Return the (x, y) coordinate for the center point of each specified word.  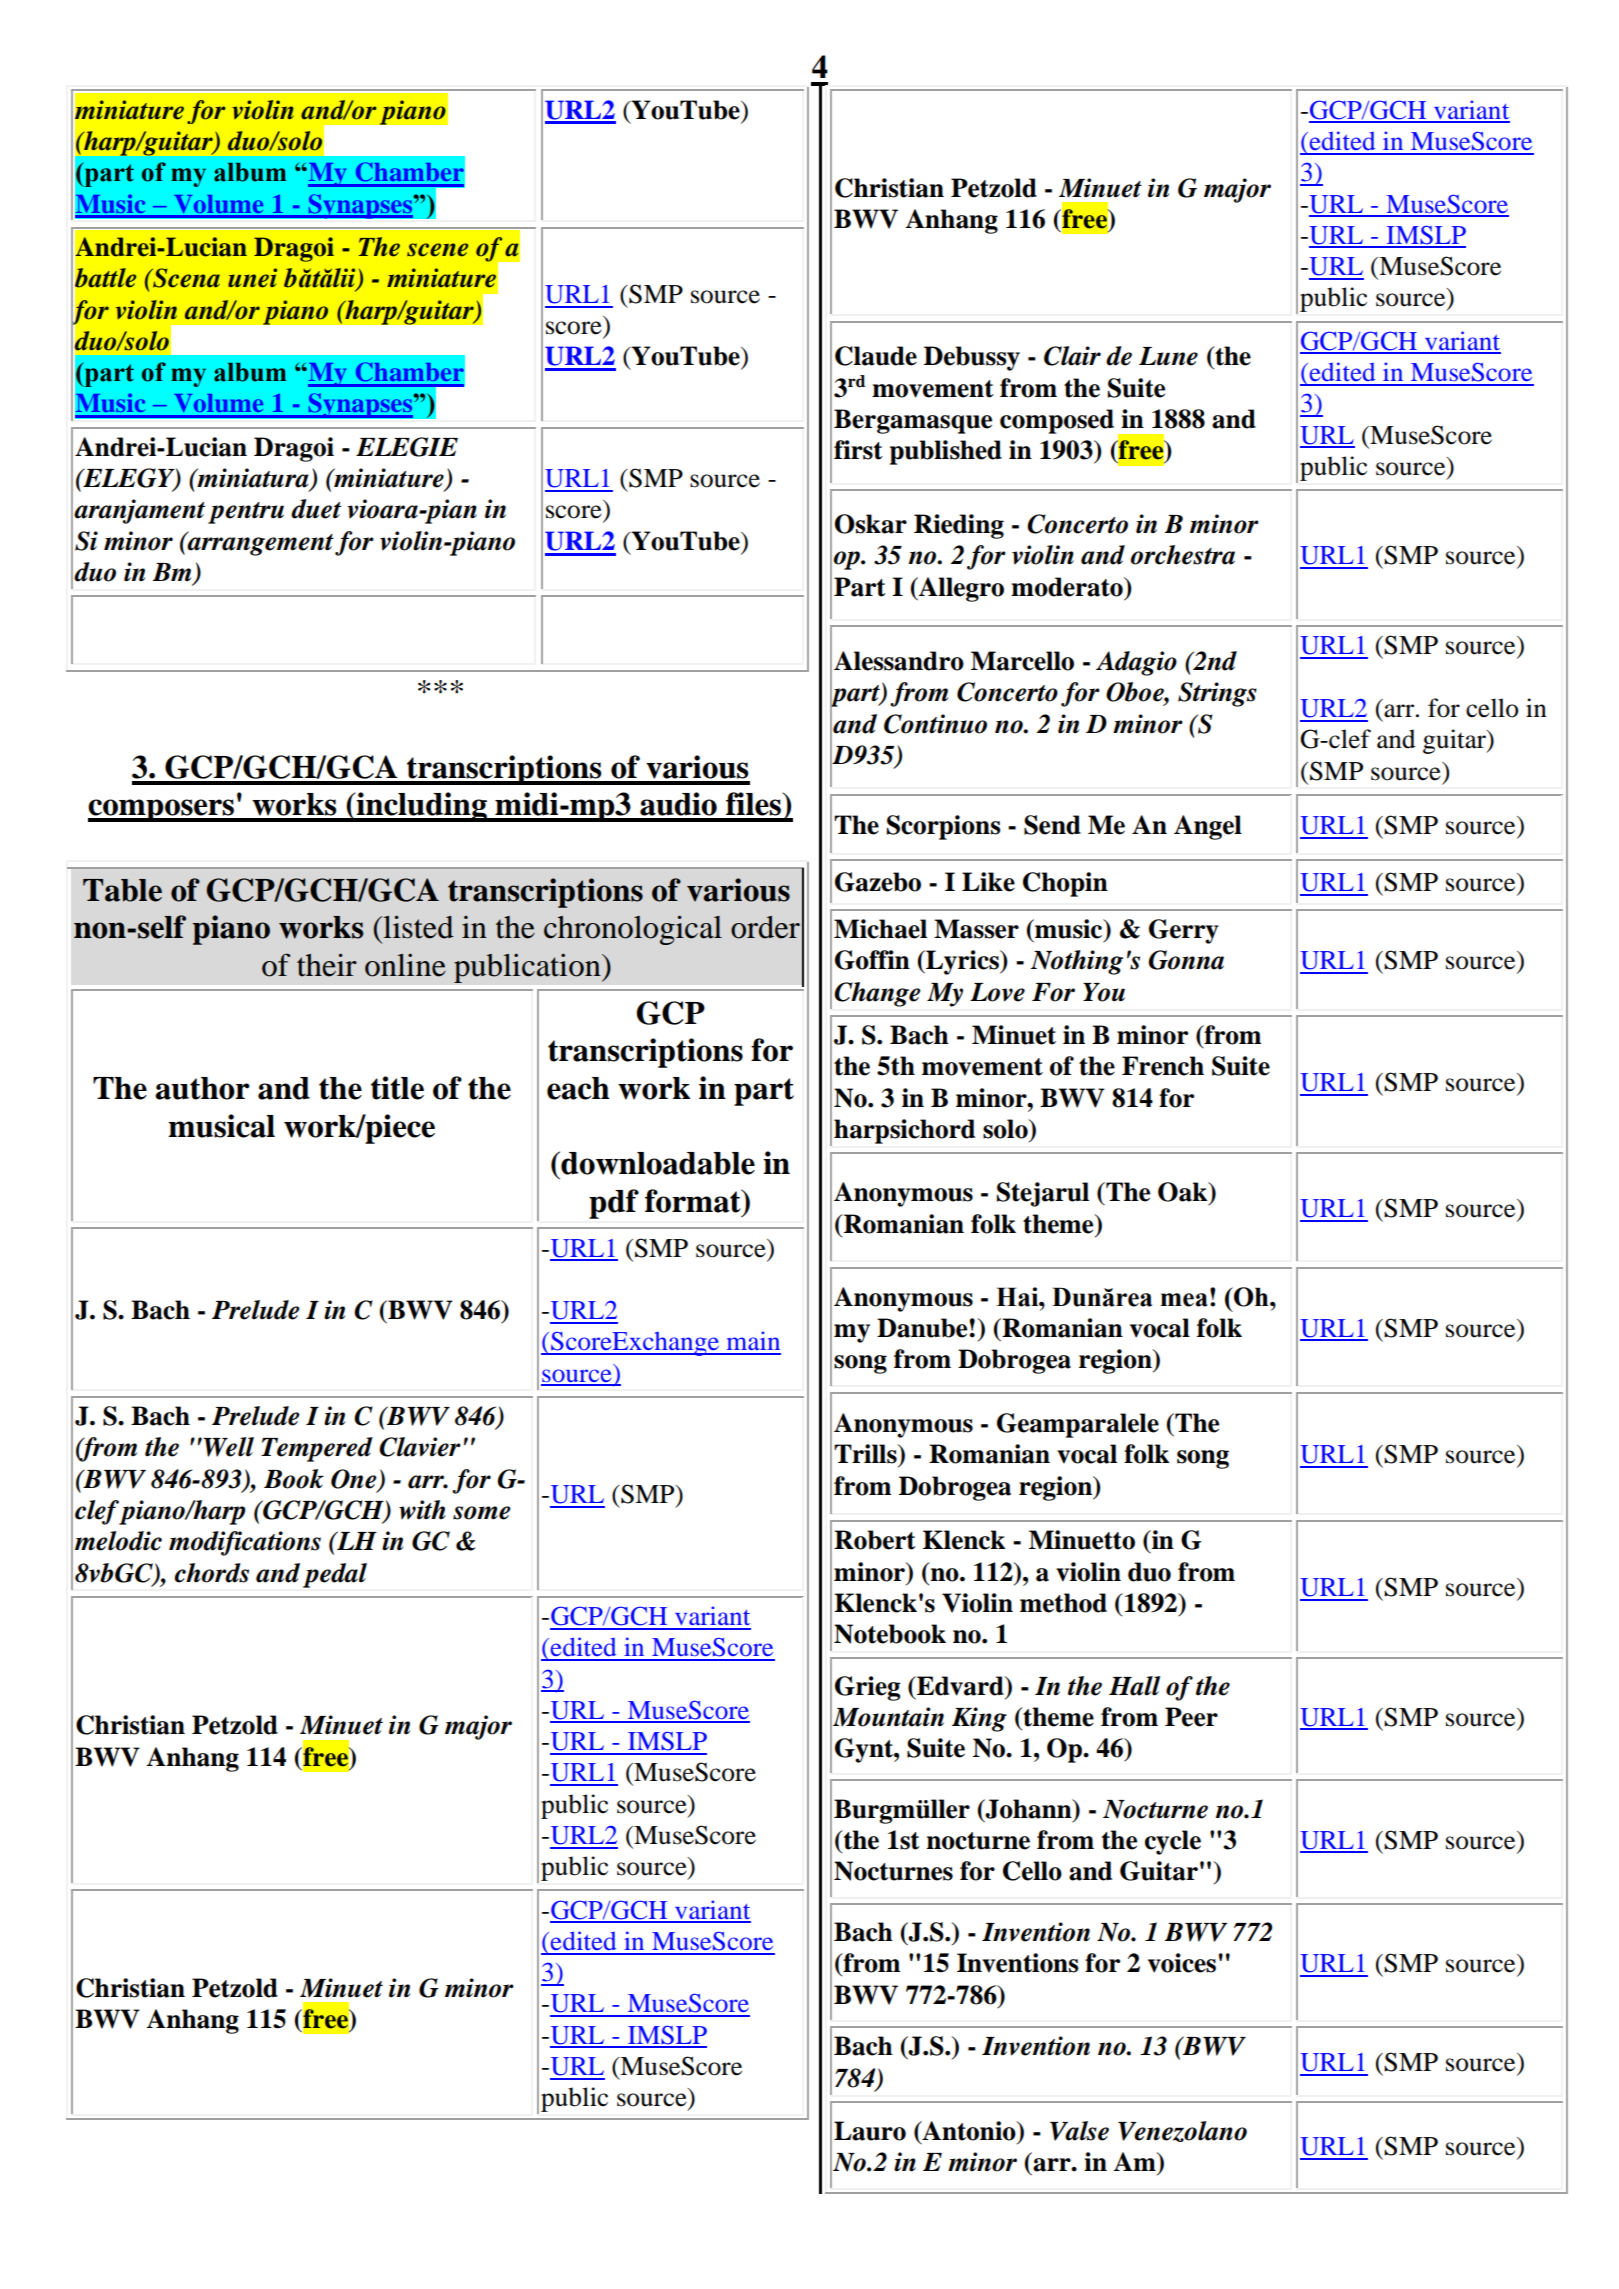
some (482, 1513)
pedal (335, 1575)
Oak (1184, 1192)
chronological (633, 930)
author (202, 1088)
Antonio (969, 2131)
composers (162, 810)
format (694, 1201)
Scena (185, 278)
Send (1052, 825)
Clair (1072, 356)
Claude (876, 356)
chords (211, 1573)
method (1063, 1603)
